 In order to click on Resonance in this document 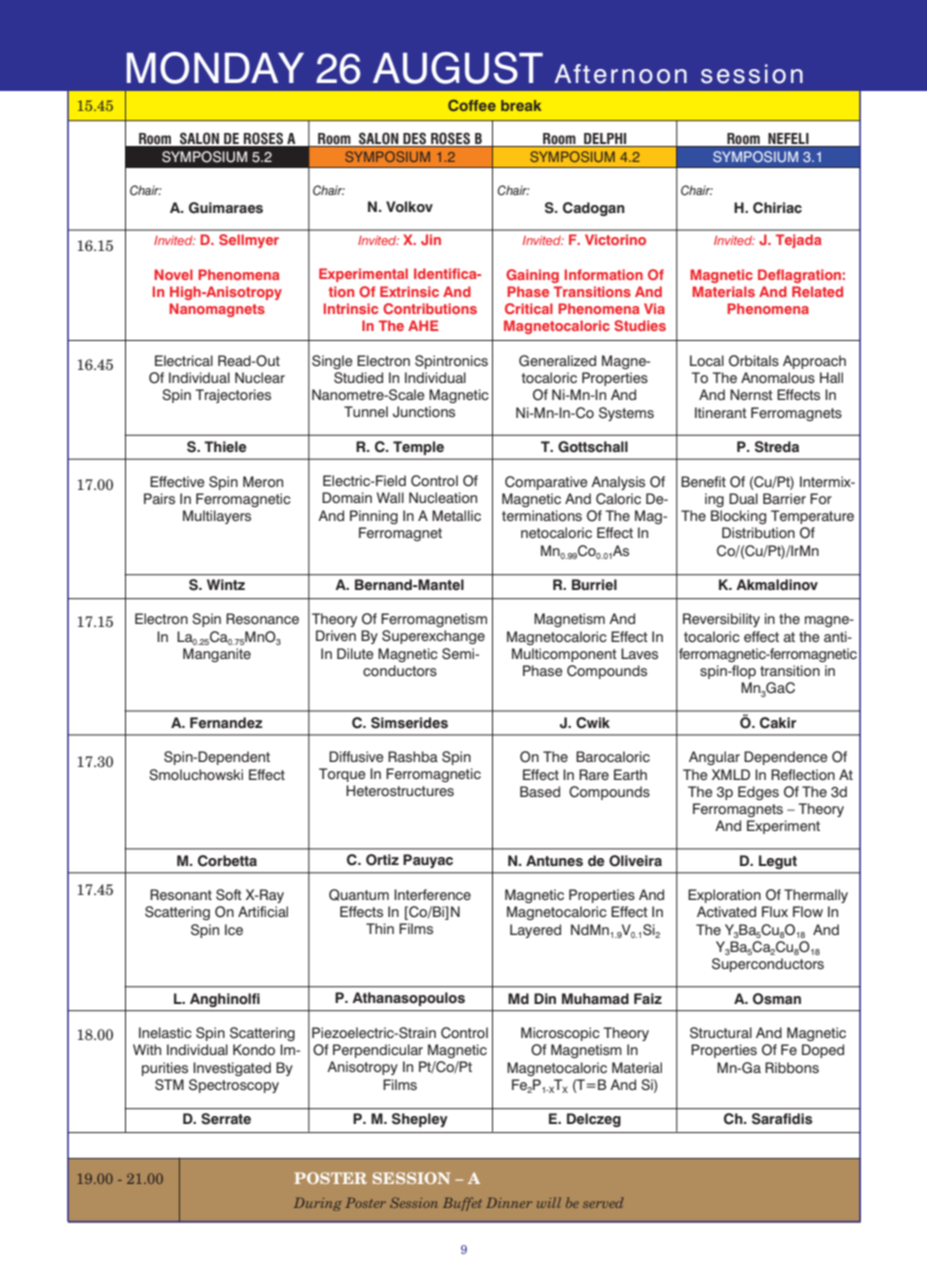, I will do `click(262, 619)`.
